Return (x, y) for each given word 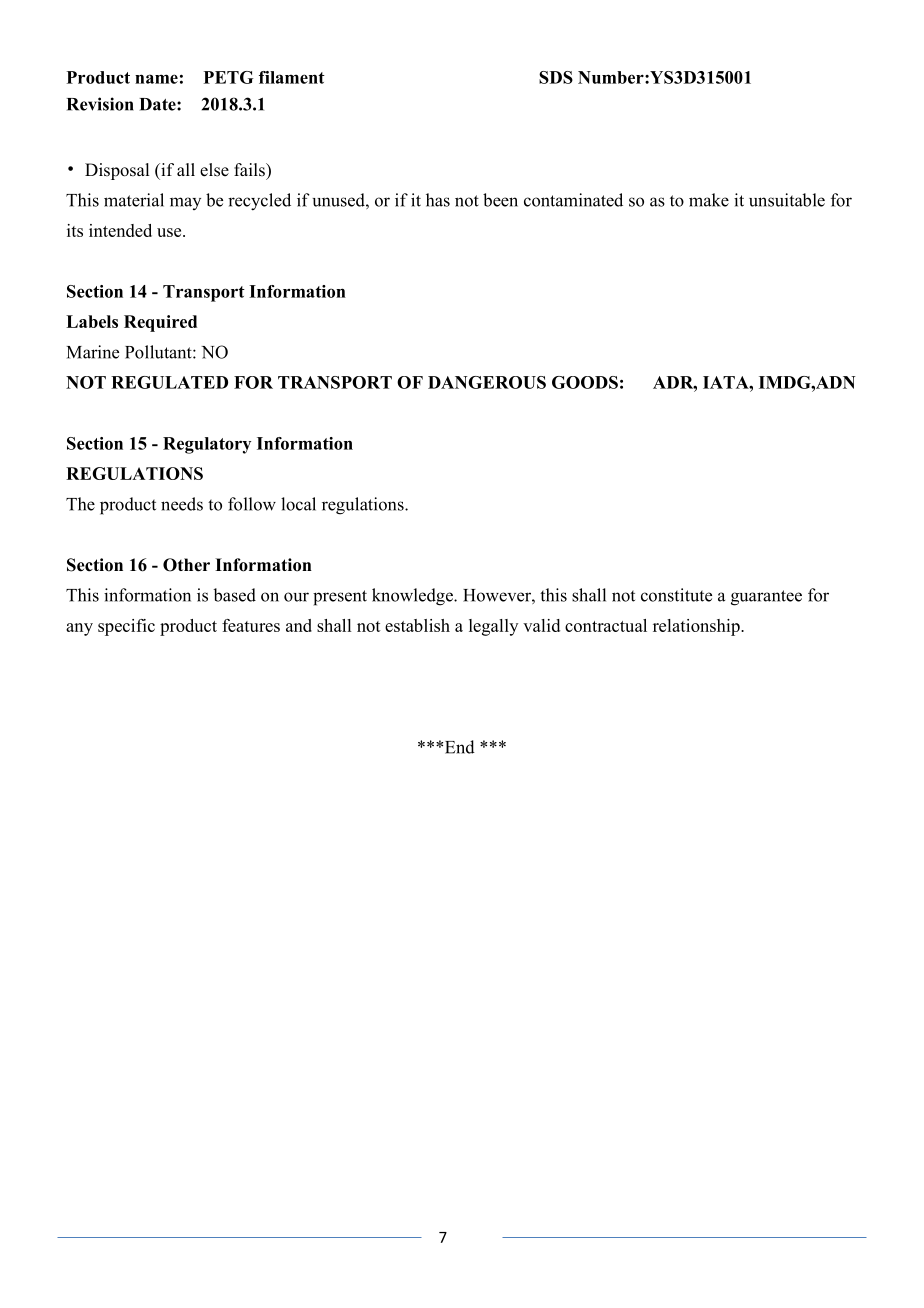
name (156, 79)
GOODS (585, 382)
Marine (93, 352)
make (709, 200)
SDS (556, 77)
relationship (697, 627)
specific (126, 627)
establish (417, 625)
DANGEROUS (487, 382)
